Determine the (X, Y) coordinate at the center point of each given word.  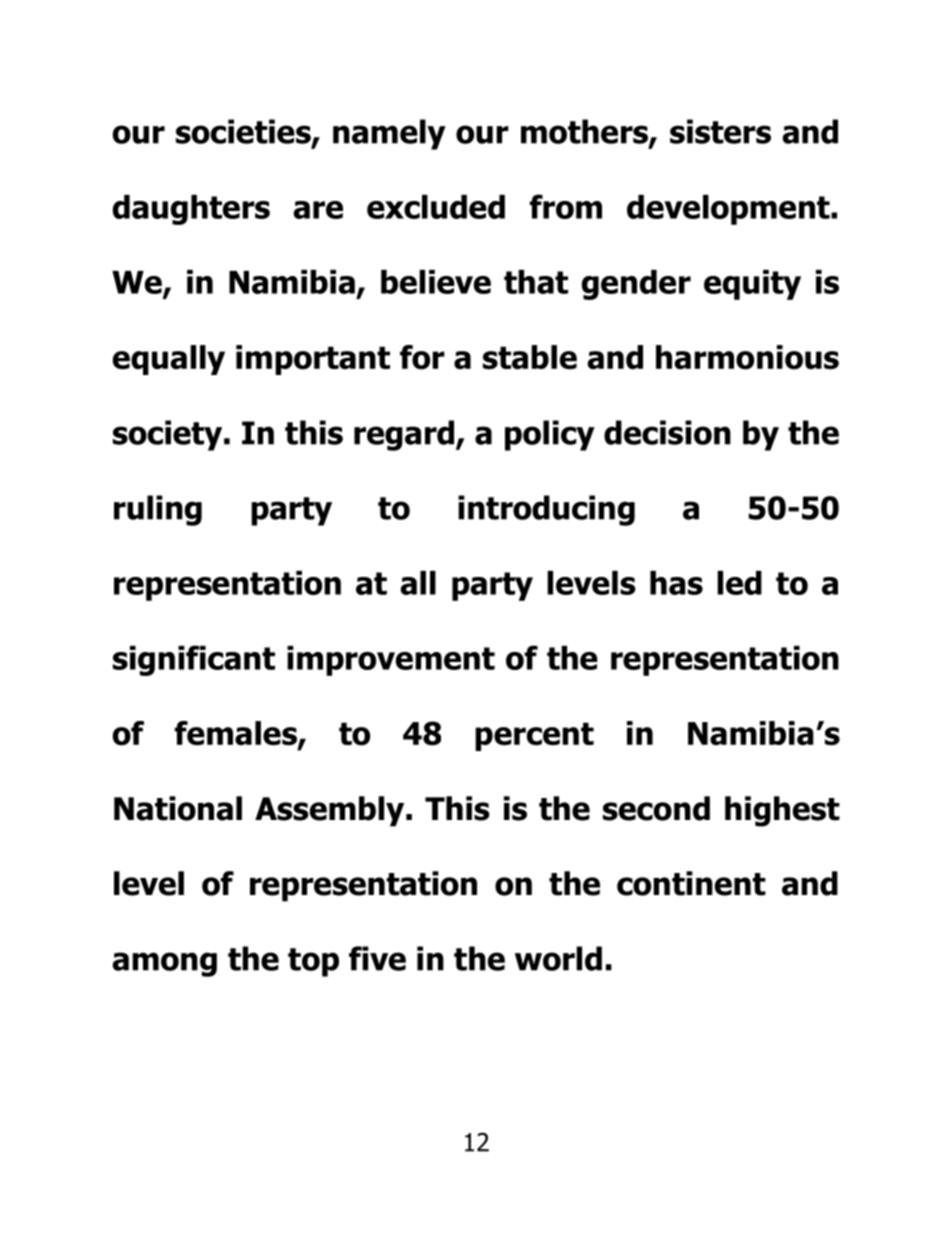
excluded (436, 207)
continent (691, 883)
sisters (720, 131)
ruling (158, 510)
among (164, 964)
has (676, 583)
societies (244, 132)
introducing (546, 510)
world (558, 958)
